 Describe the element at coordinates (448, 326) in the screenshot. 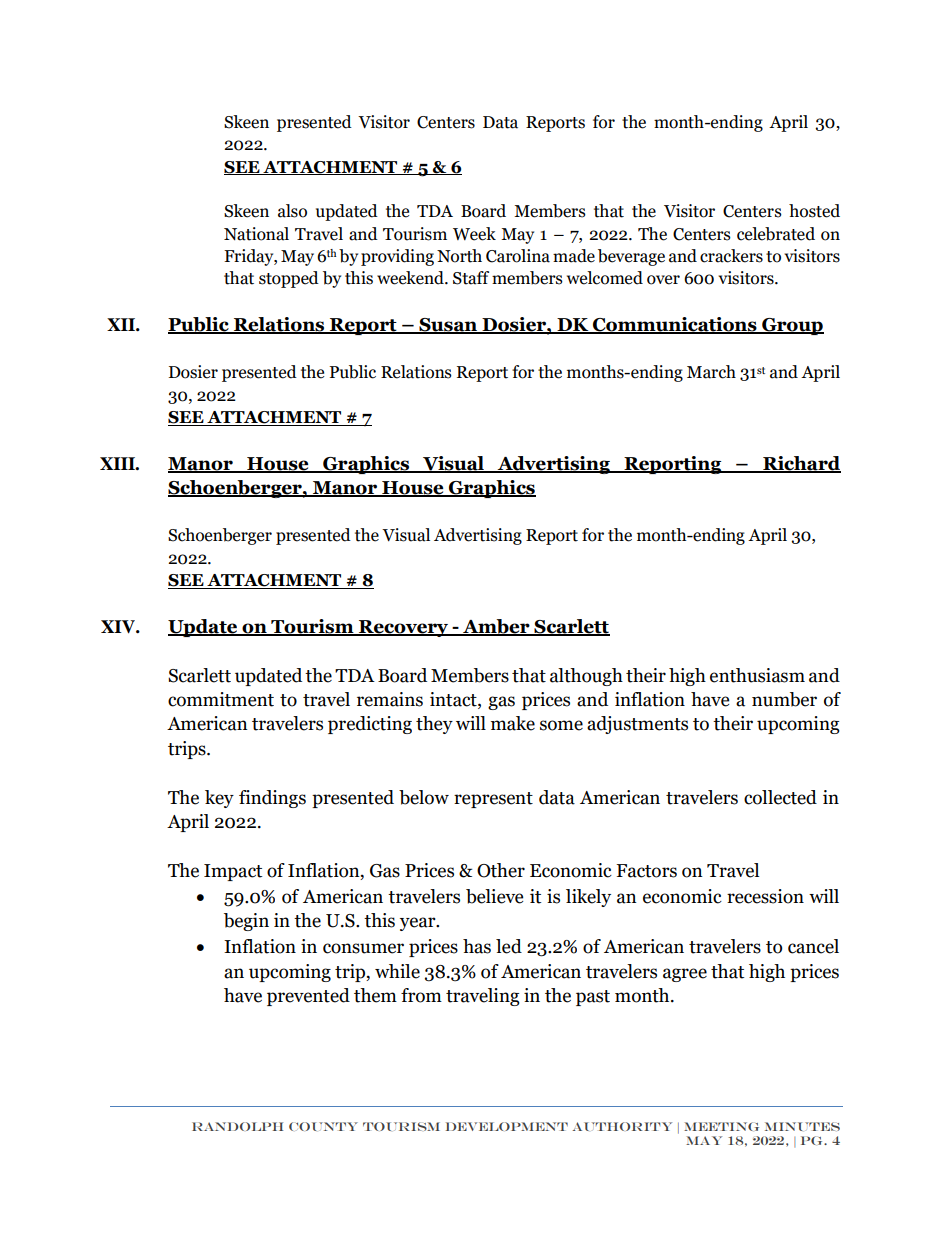

I see `Susan` at that location.
